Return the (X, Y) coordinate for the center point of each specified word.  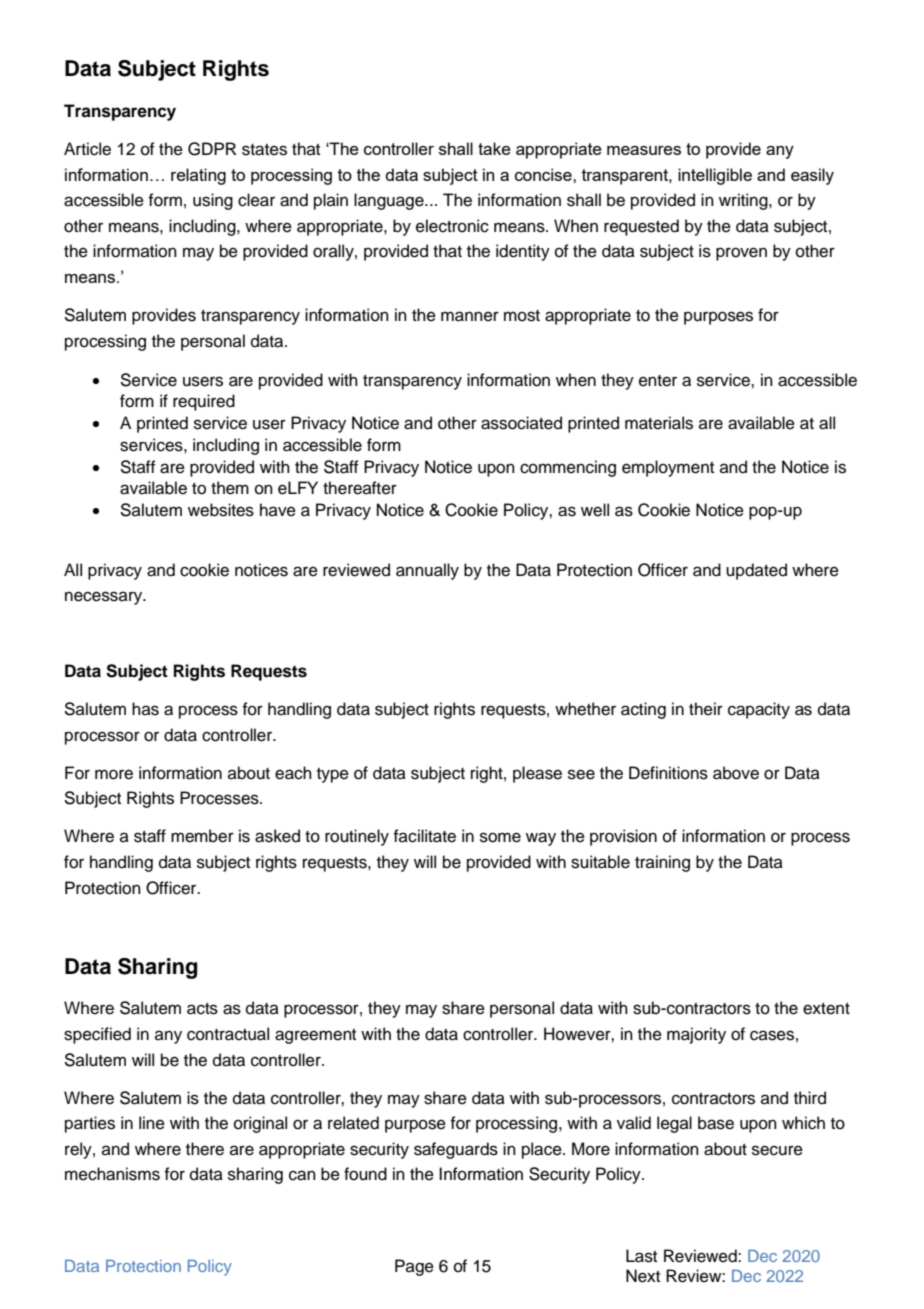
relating (198, 176)
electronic (452, 226)
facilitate (424, 836)
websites (221, 510)
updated (756, 571)
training (662, 863)
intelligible (715, 176)
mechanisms (112, 1174)
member (202, 836)
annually (427, 571)
